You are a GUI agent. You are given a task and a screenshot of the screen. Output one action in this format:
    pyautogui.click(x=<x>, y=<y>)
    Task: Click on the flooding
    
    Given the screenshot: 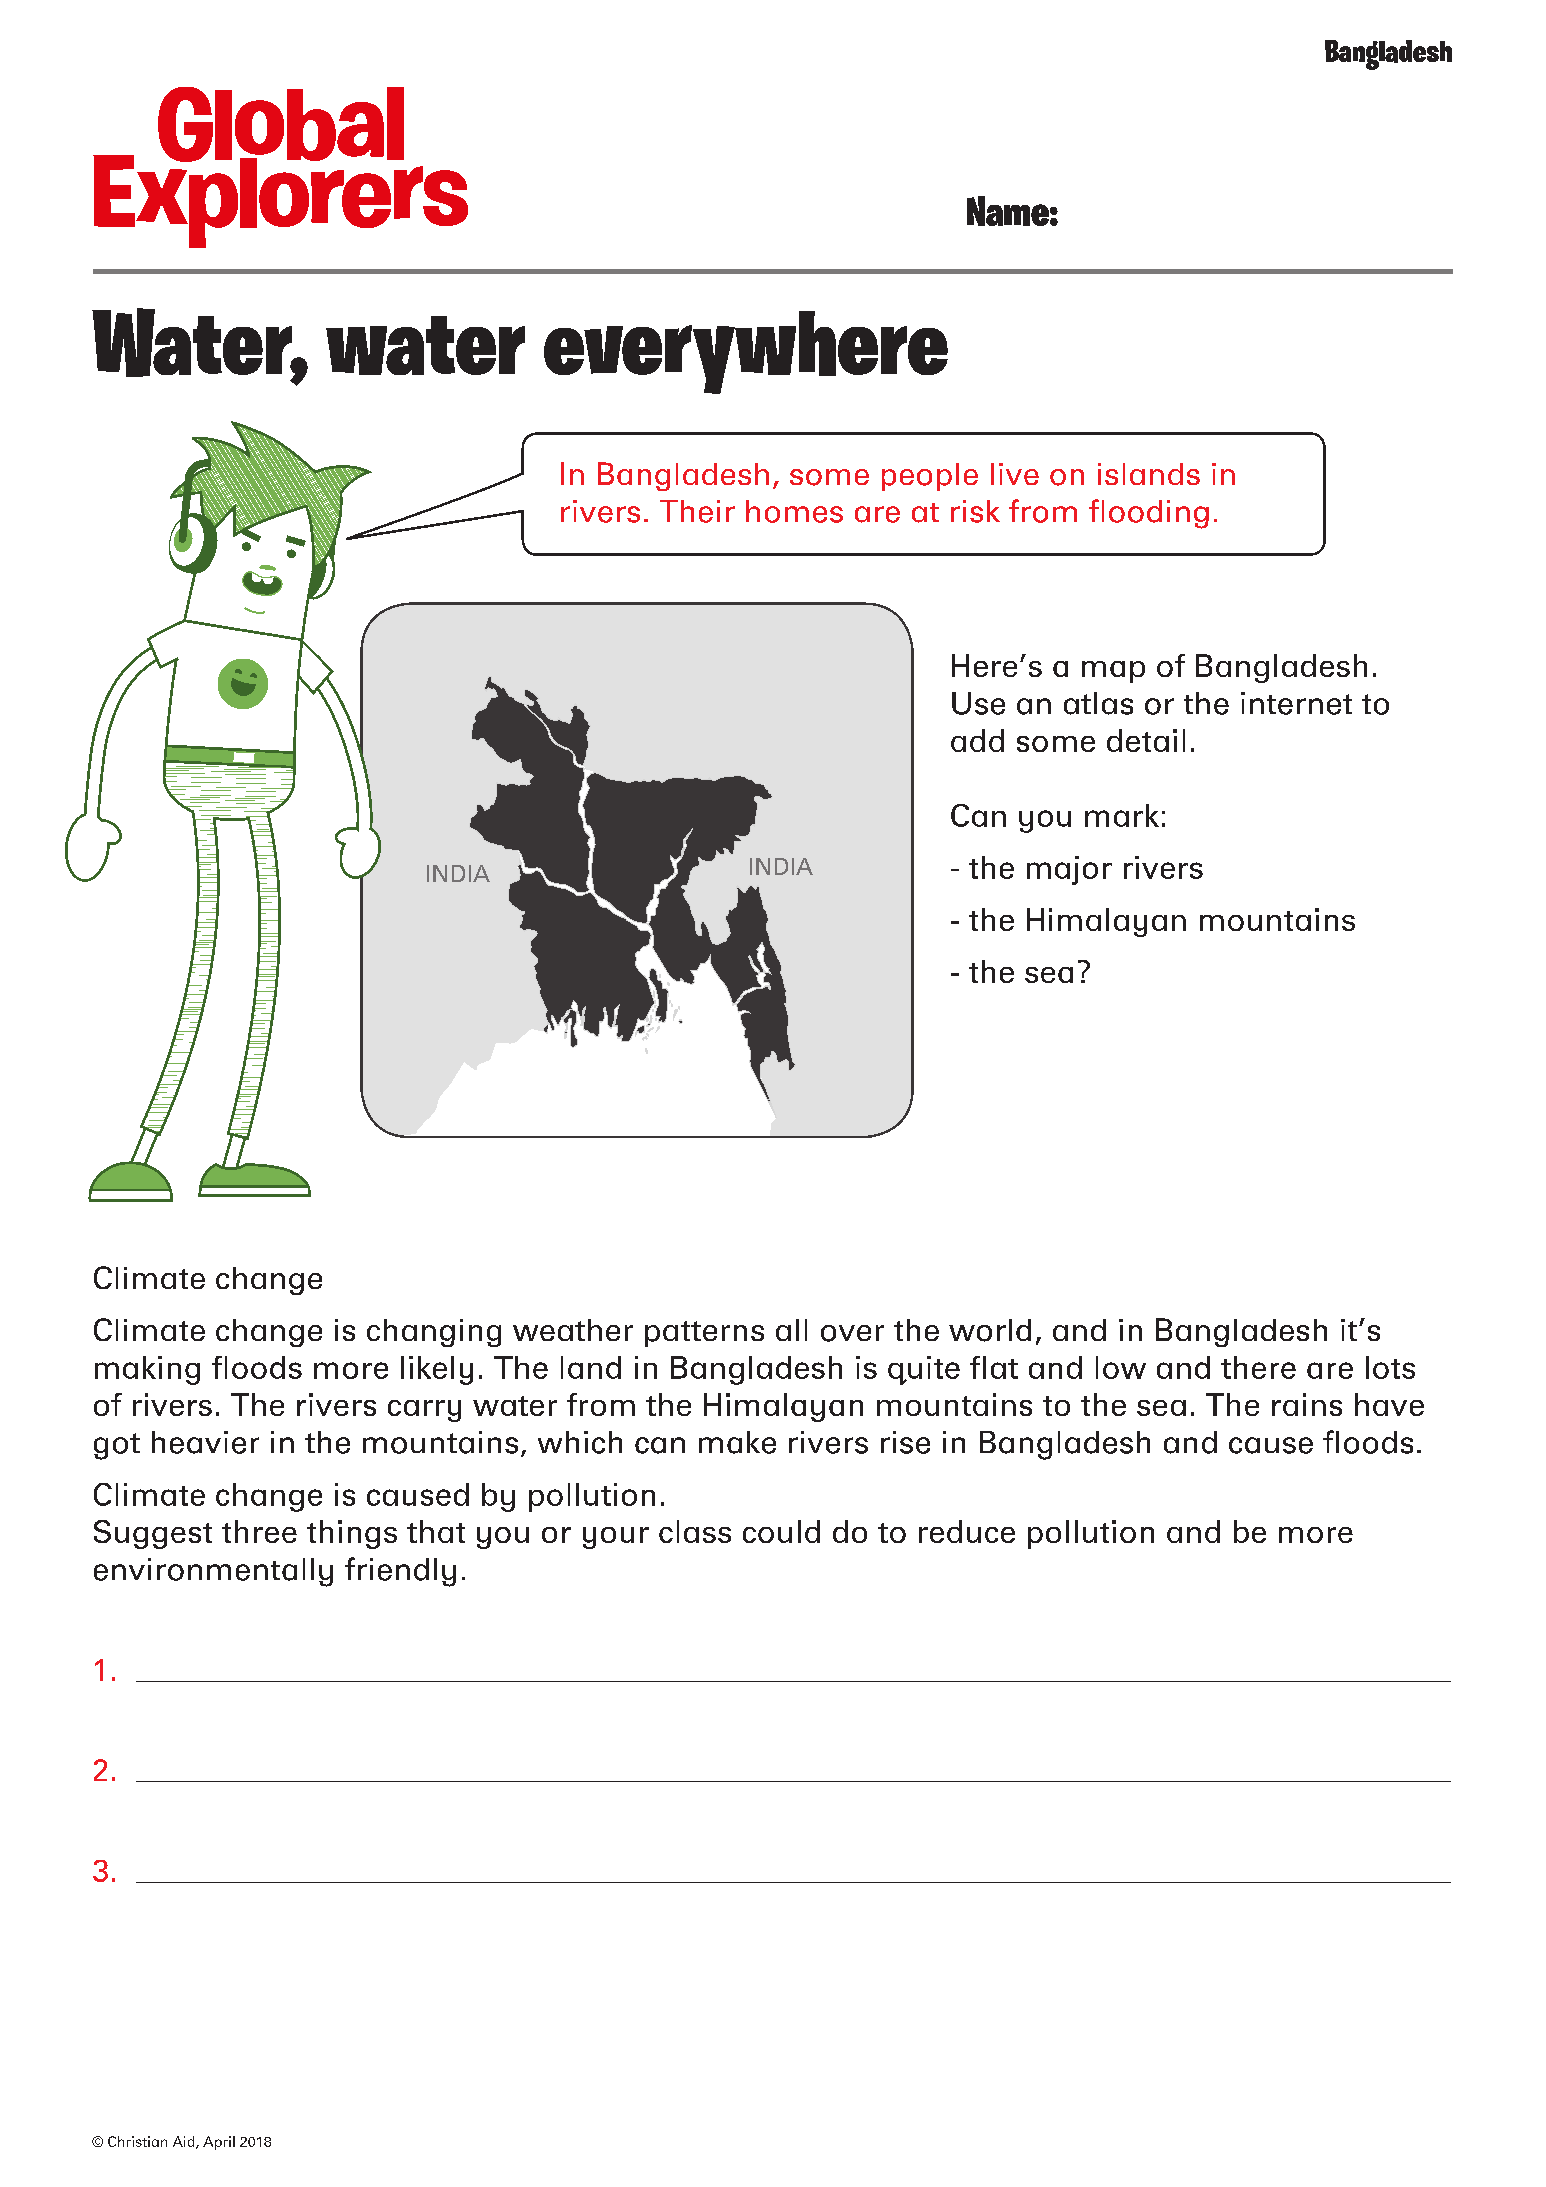 What is the action you would take?
    pyautogui.click(x=1149, y=514)
